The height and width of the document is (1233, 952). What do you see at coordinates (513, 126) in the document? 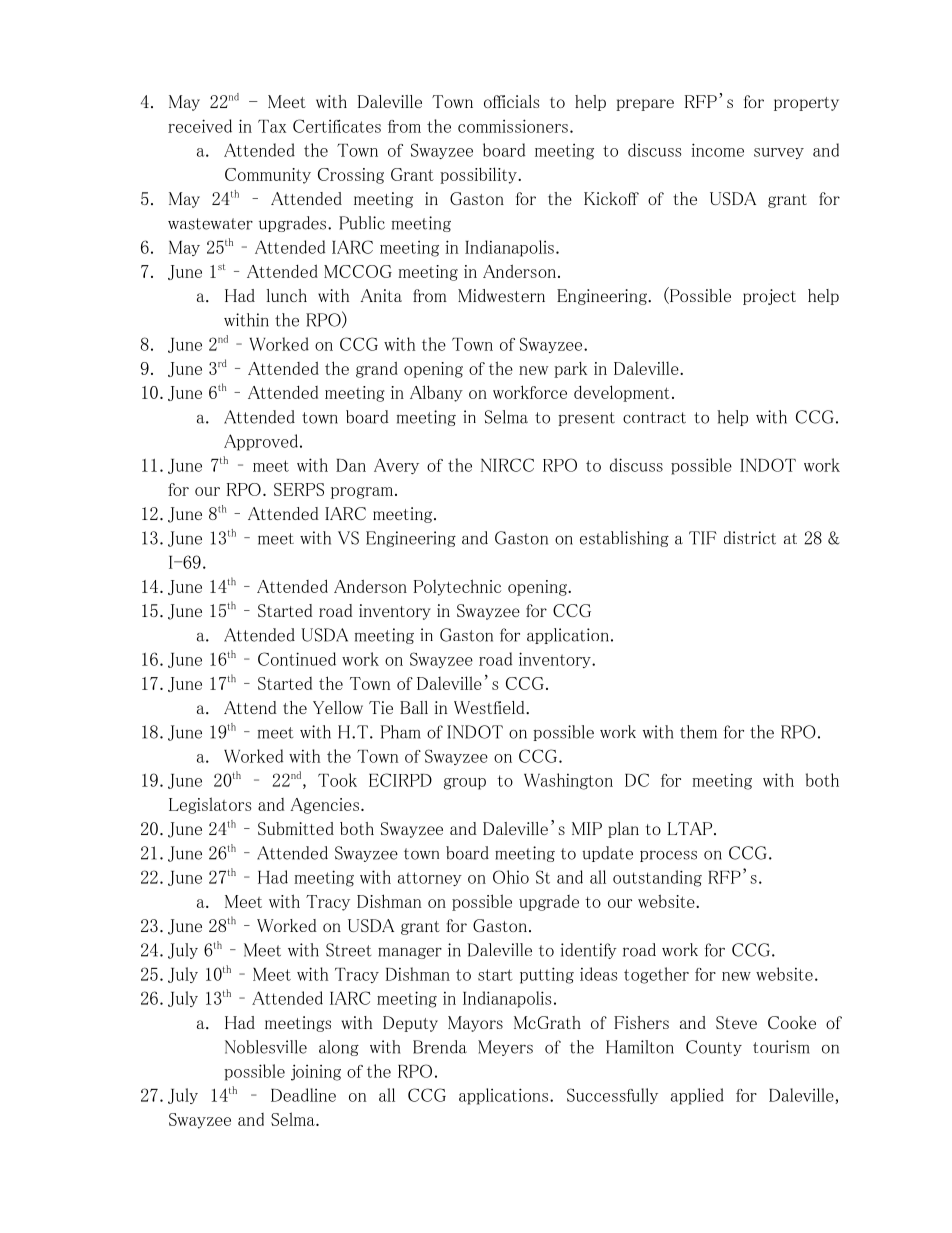
I see `commissioners` at bounding box center [513, 126].
